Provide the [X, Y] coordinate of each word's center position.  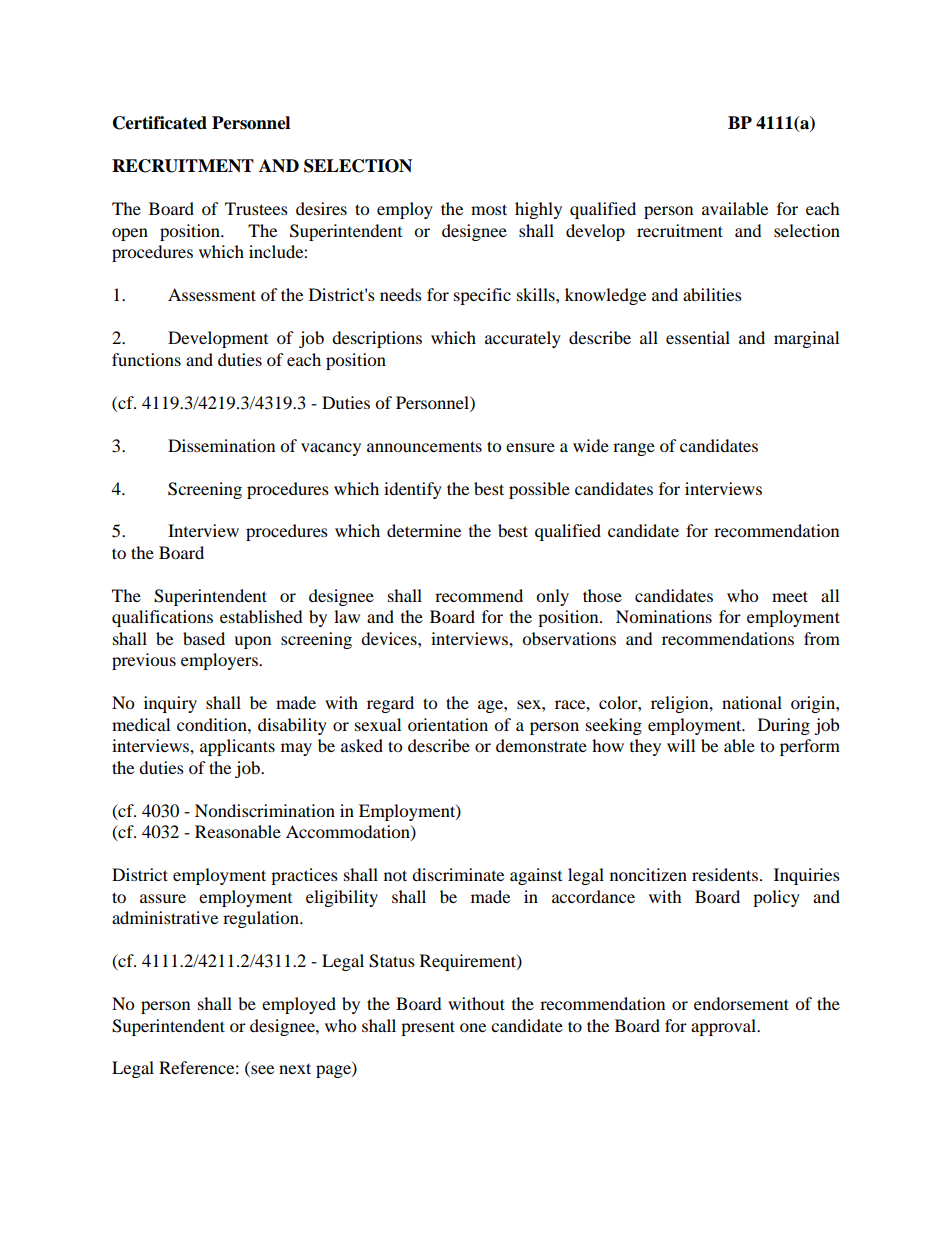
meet [790, 596]
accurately [523, 339]
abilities [712, 294]
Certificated [160, 123]
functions [146, 359]
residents [725, 874]
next [295, 1068]
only [552, 597]
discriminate [458, 874]
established [261, 616]
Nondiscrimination [265, 810]
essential [698, 337]
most [489, 209]
